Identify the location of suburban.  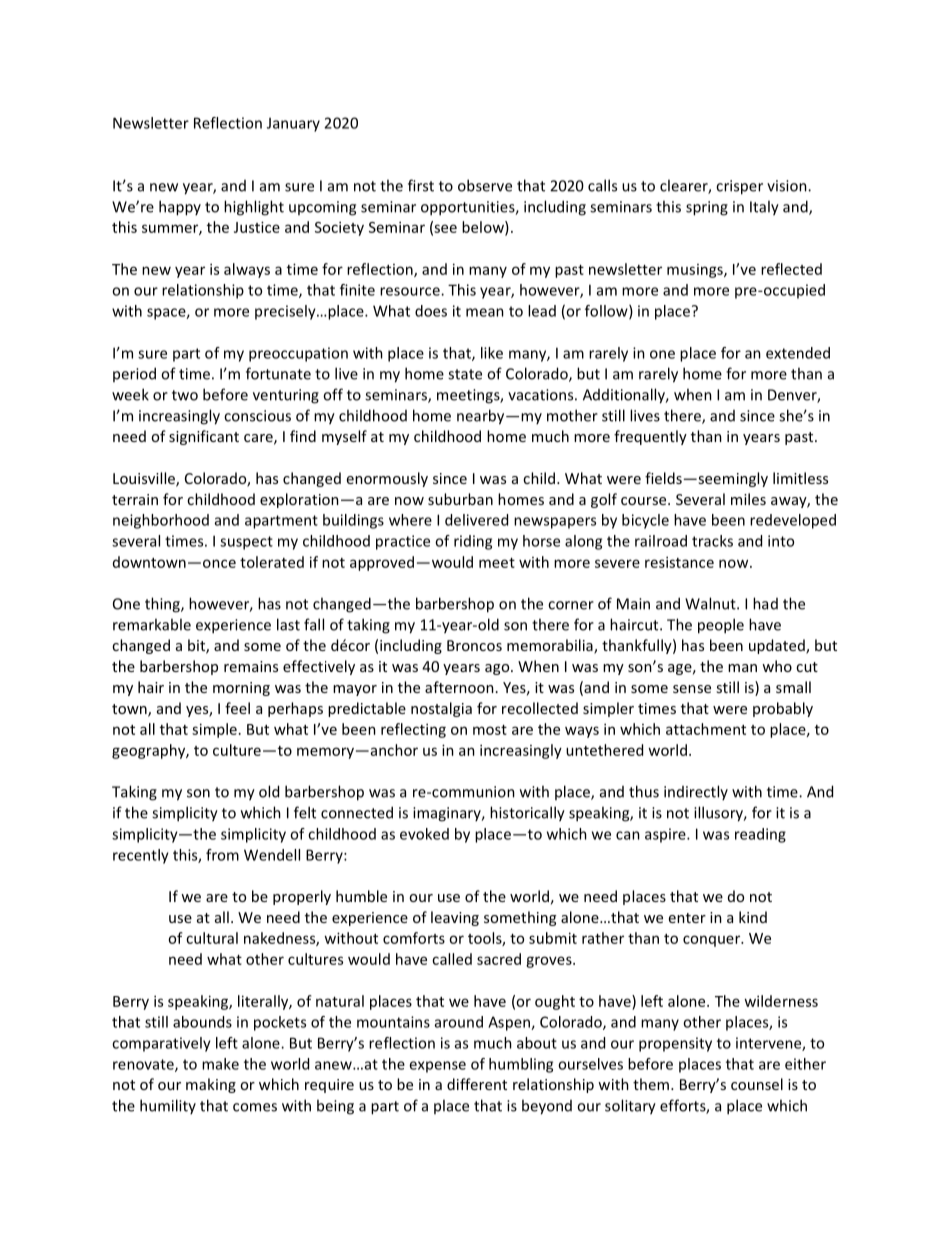
(460, 499).
